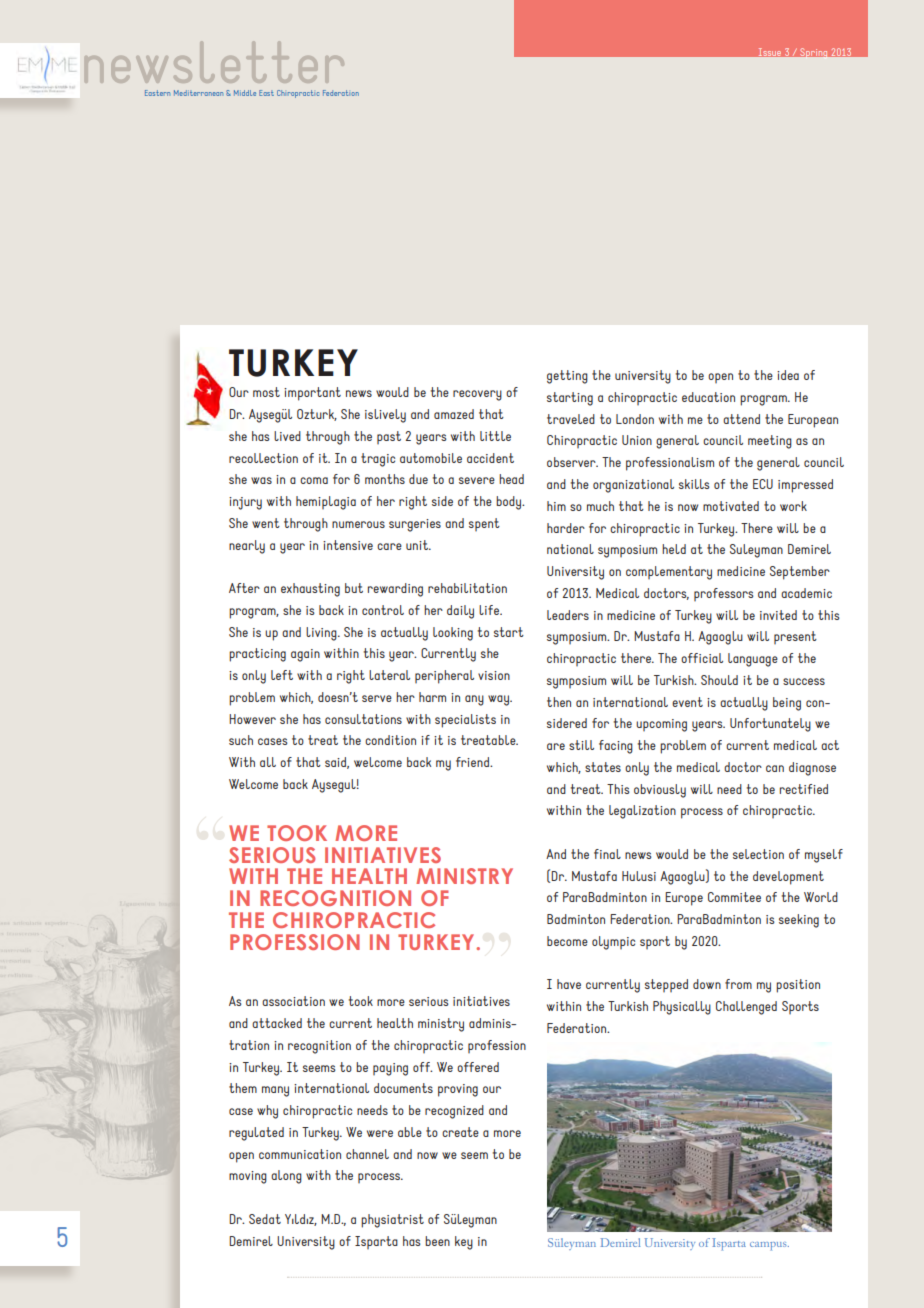 This screenshot has width=924, height=1308. What do you see at coordinates (511, 479) in the screenshot?
I see `head` at bounding box center [511, 479].
